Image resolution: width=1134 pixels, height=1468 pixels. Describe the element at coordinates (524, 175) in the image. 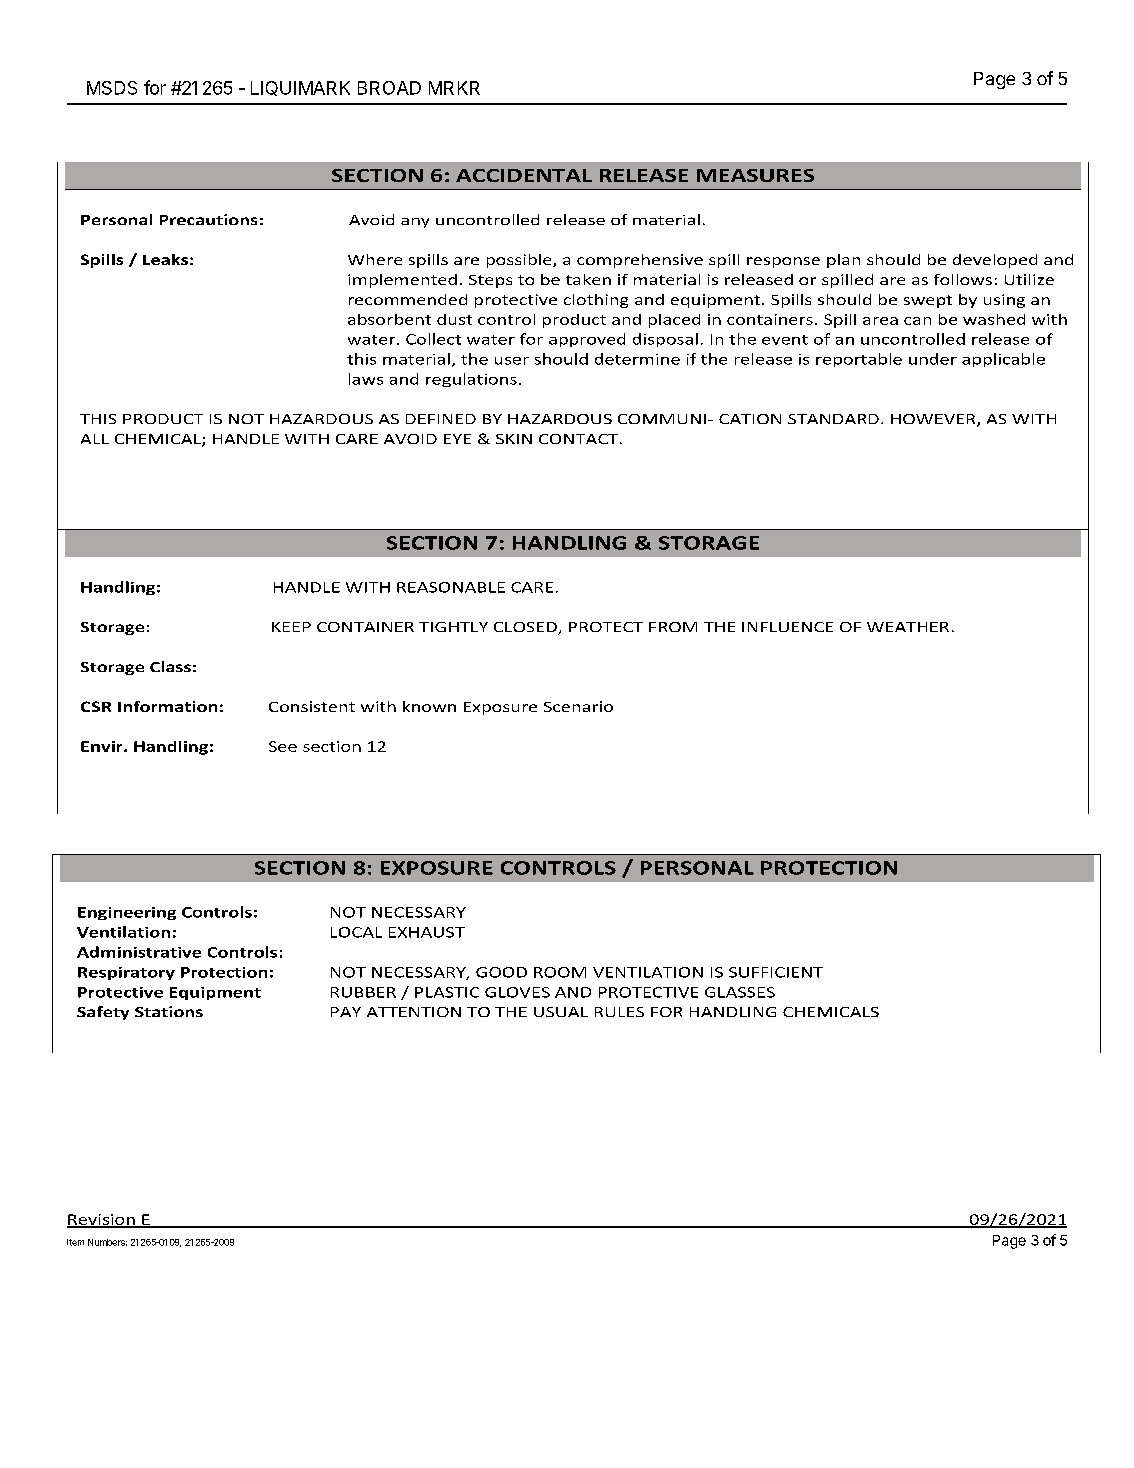

I see `ACCIDENTAL` at that location.
